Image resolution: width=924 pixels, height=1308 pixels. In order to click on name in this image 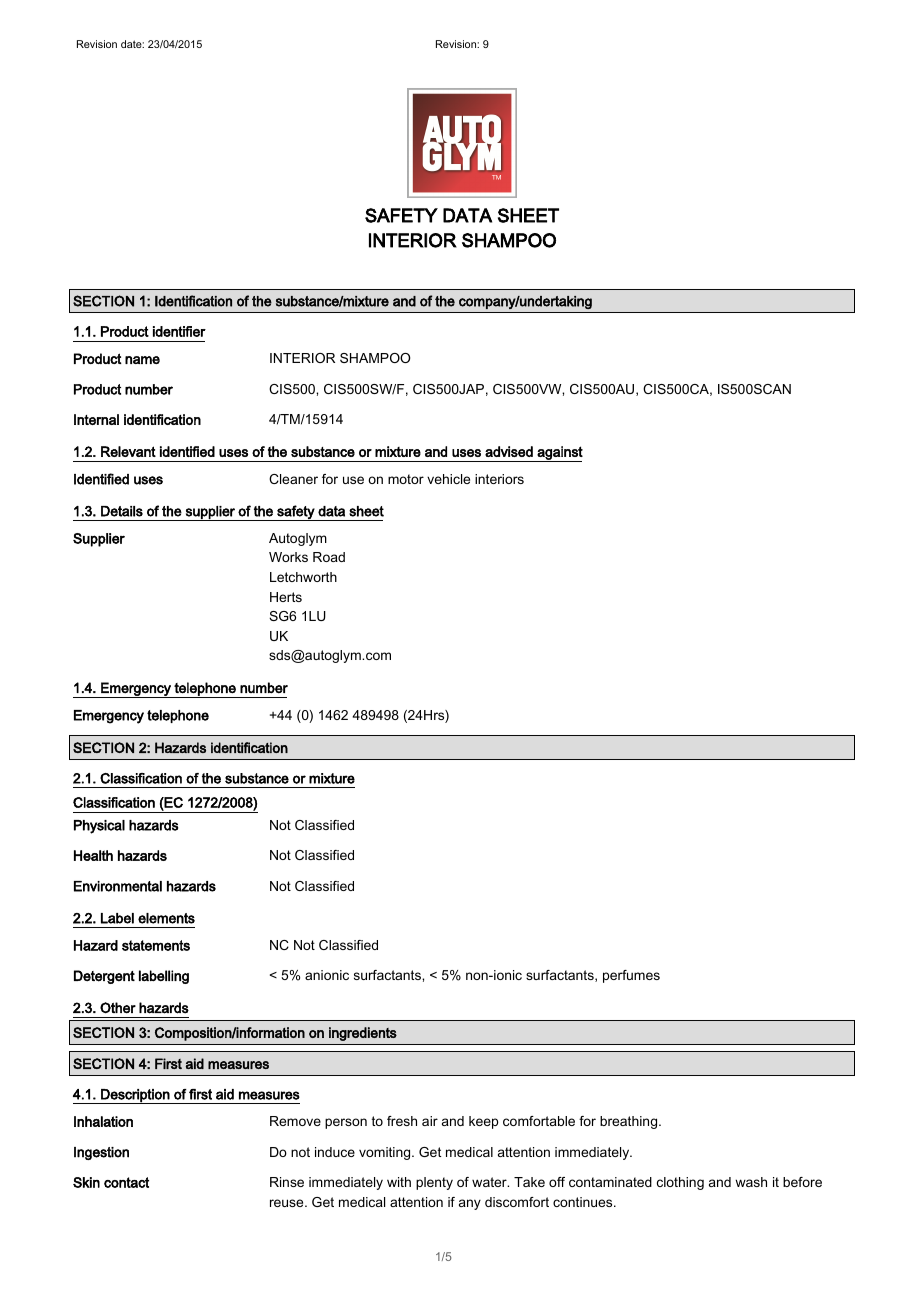, I will do `click(142, 360)`.
